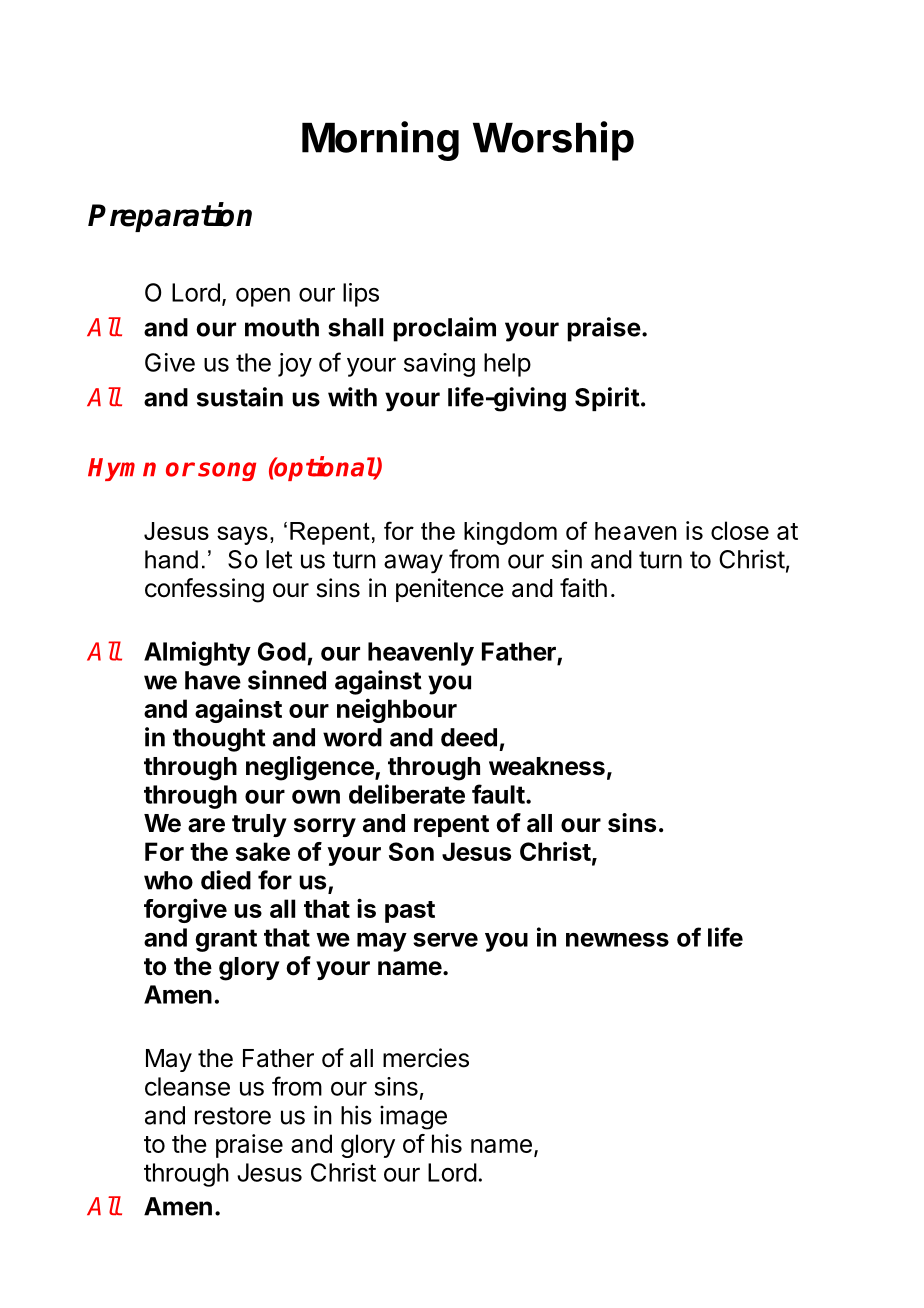  I want to click on Preparation, so click(170, 217).
